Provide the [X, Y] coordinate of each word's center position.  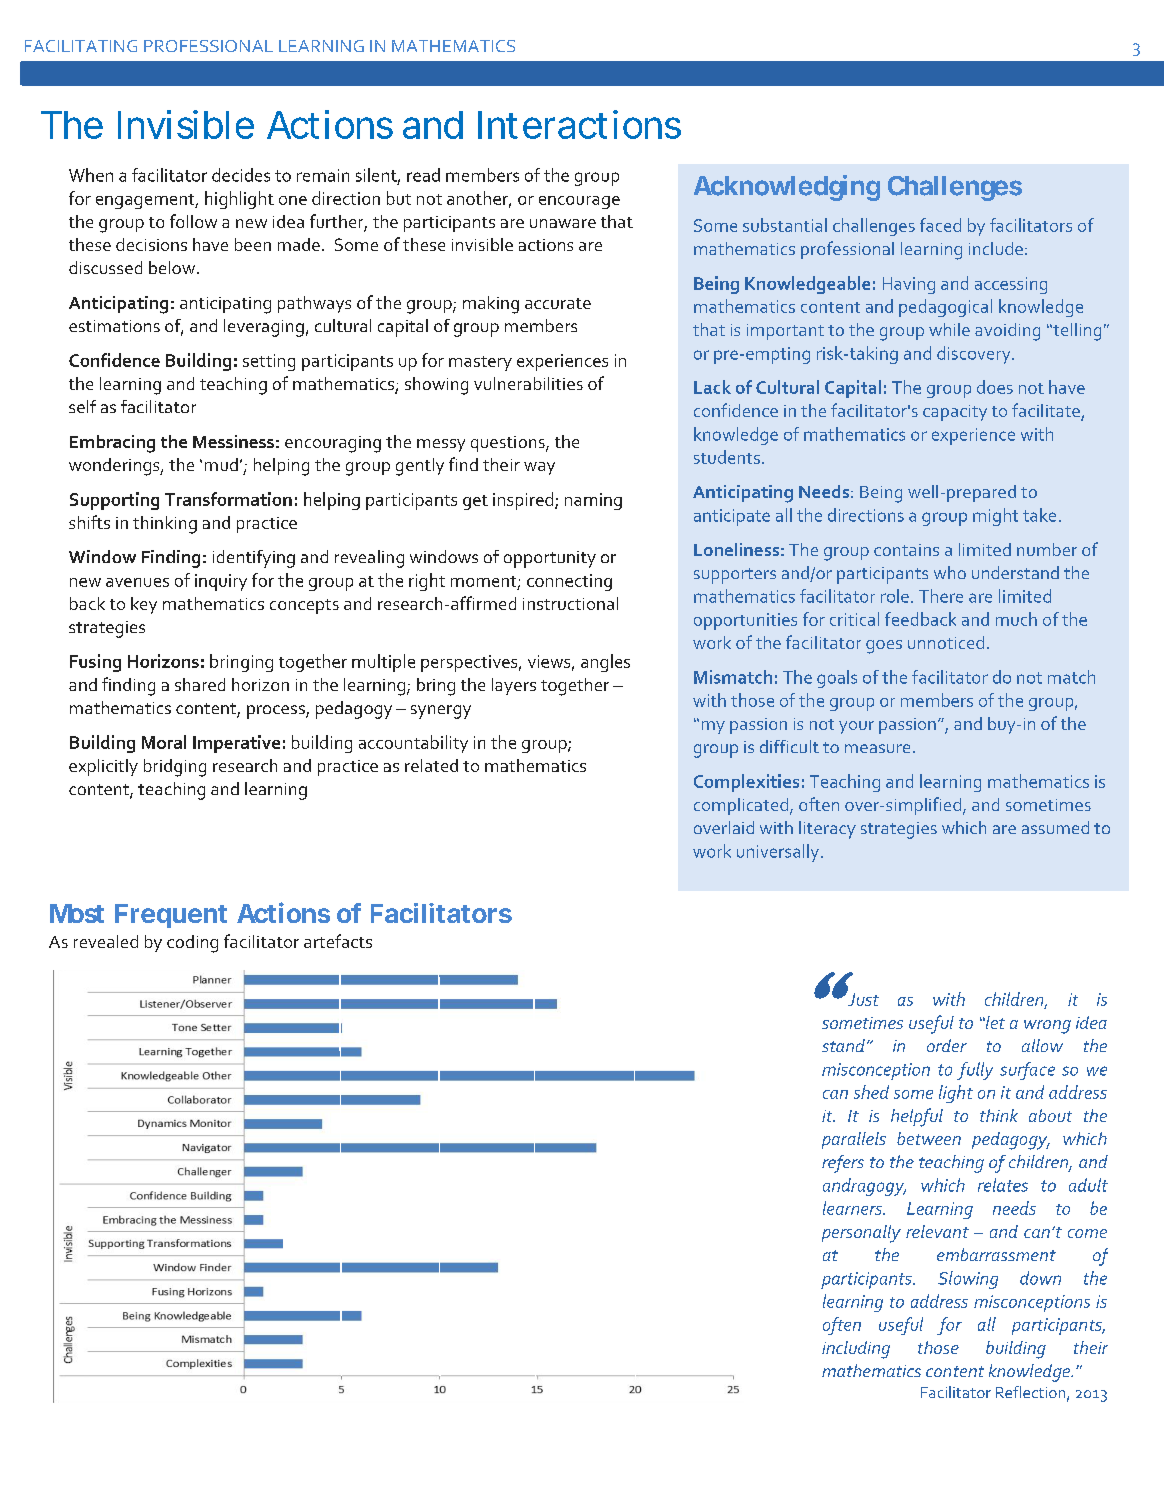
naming [593, 501]
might [995, 517]
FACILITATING [81, 46]
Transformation [228, 499]
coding [192, 944]
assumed [1055, 827]
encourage [579, 202]
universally [778, 853]
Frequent [171, 916]
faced [940, 225]
